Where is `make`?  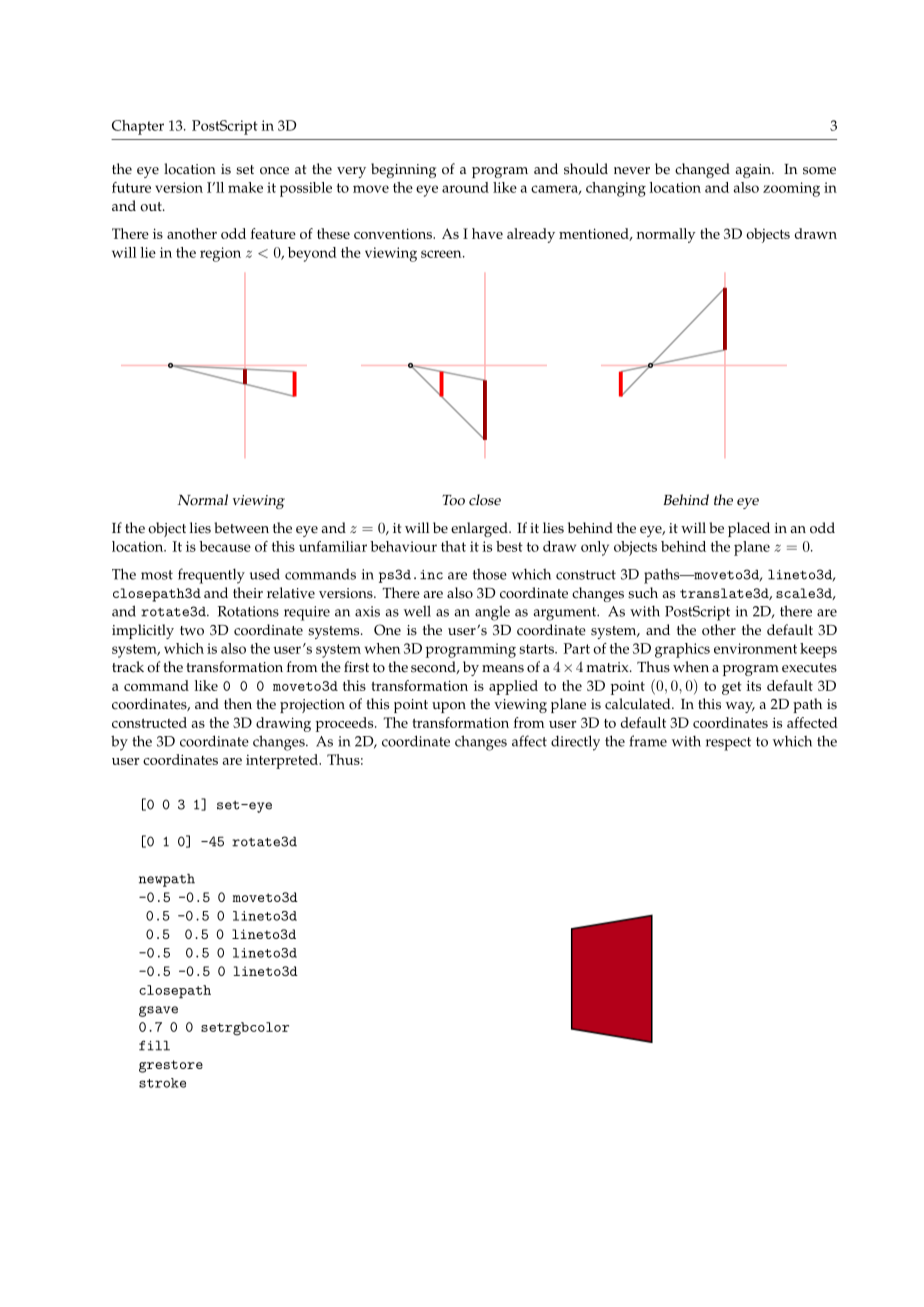
make is located at coordinates (245, 187).
